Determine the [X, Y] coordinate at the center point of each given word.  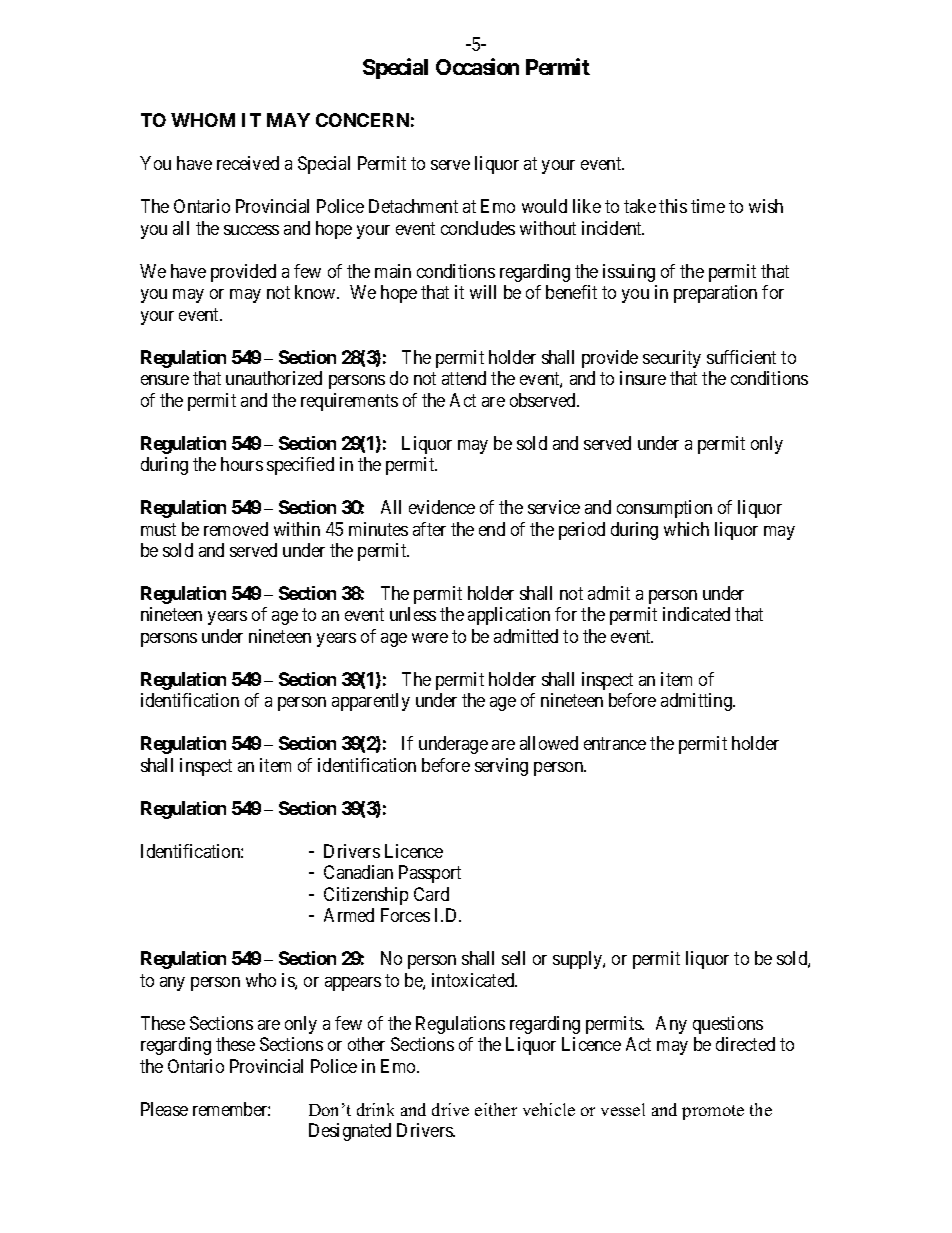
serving [501, 767]
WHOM [203, 120]
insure [643, 378]
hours [242, 464]
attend [464, 378]
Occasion [477, 66]
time [708, 206]
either [496, 1109]
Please [164, 1109]
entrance [615, 744]
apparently [371, 702]
